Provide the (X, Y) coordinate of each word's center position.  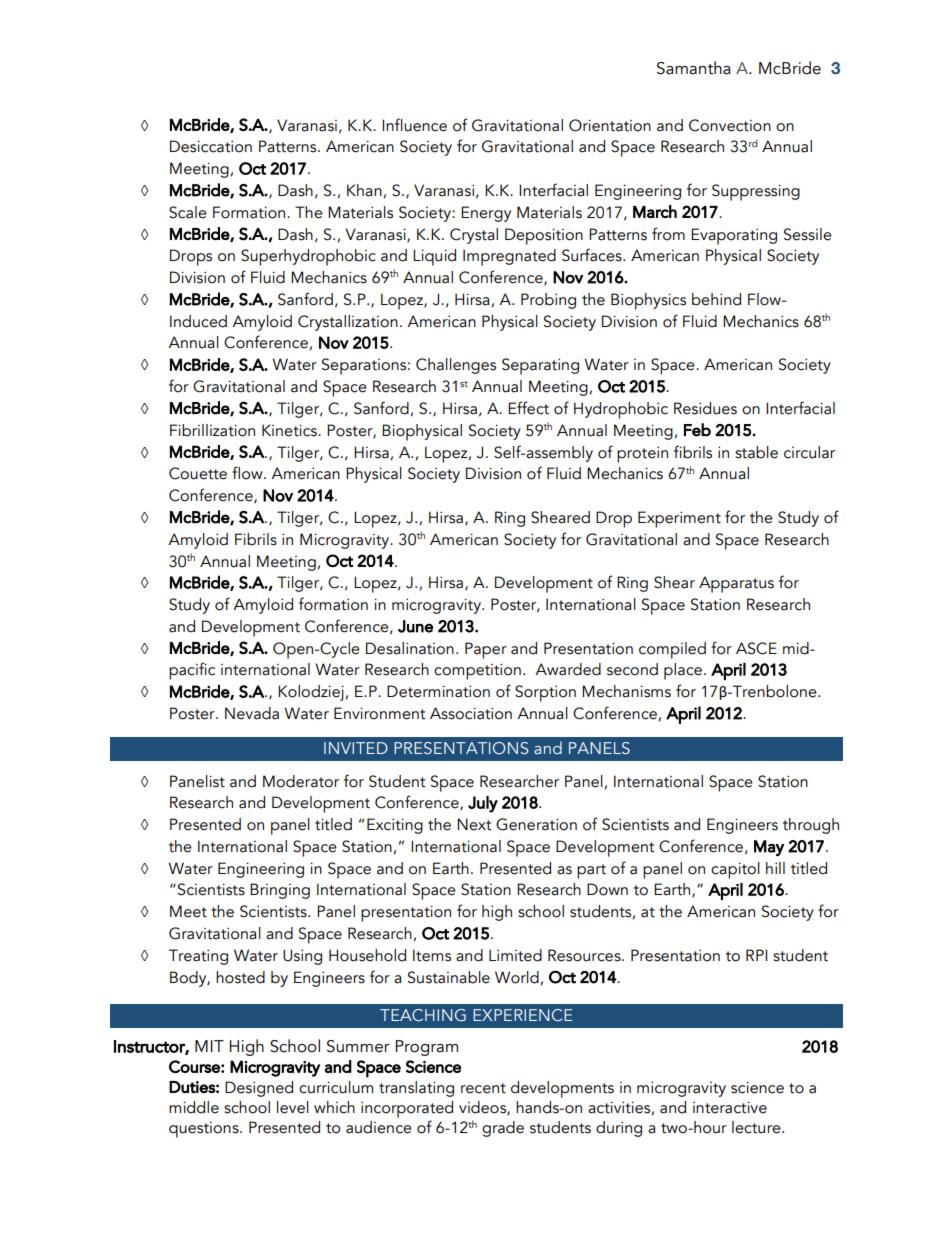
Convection (730, 125)
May (769, 848)
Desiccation (211, 146)
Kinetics (290, 430)
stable (756, 452)
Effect (528, 408)
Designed (259, 1089)
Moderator (301, 781)
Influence (414, 125)
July (483, 804)
